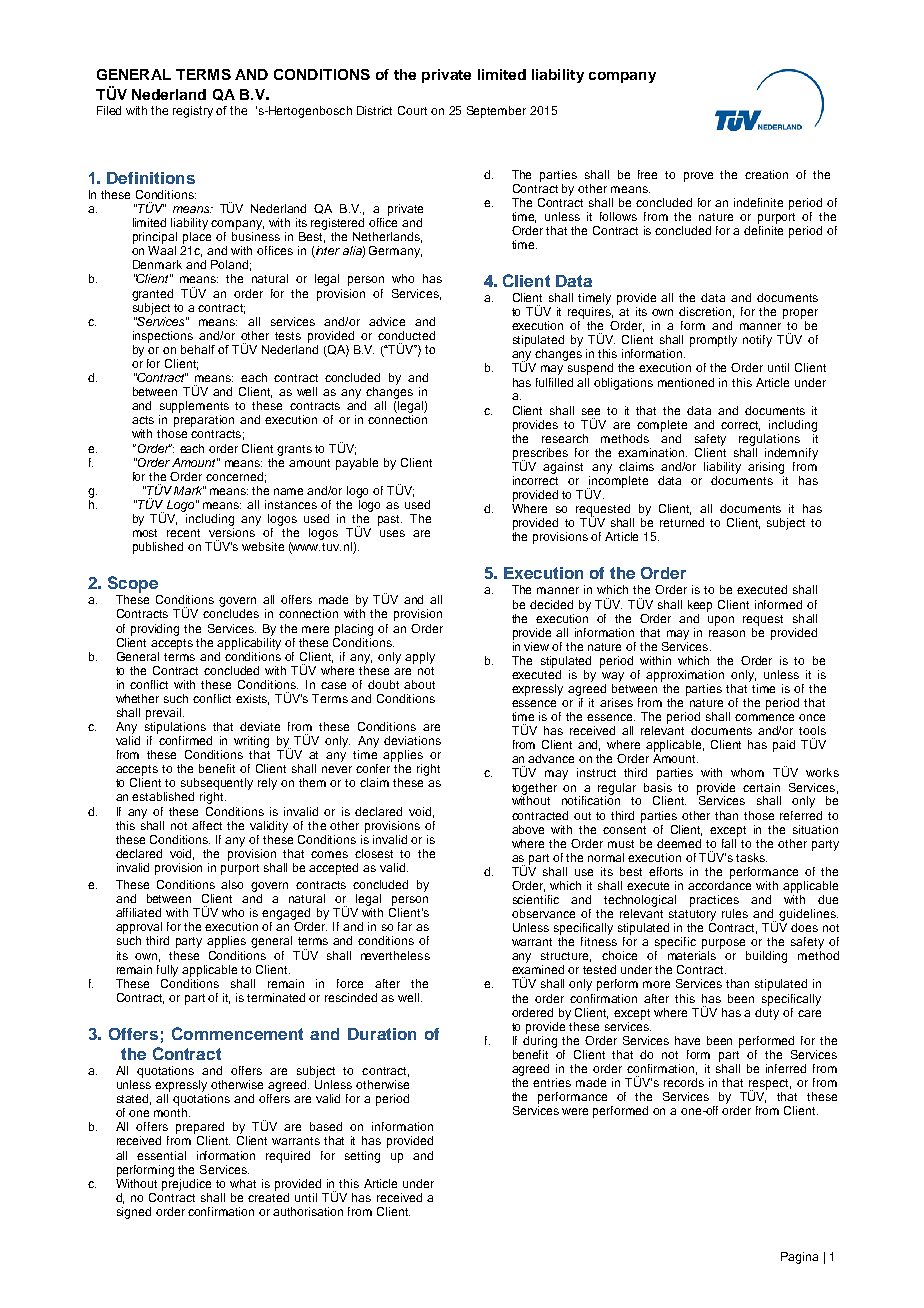  What do you see at coordinates (723, 944) in the screenshot?
I see `purpose` at bounding box center [723, 944].
